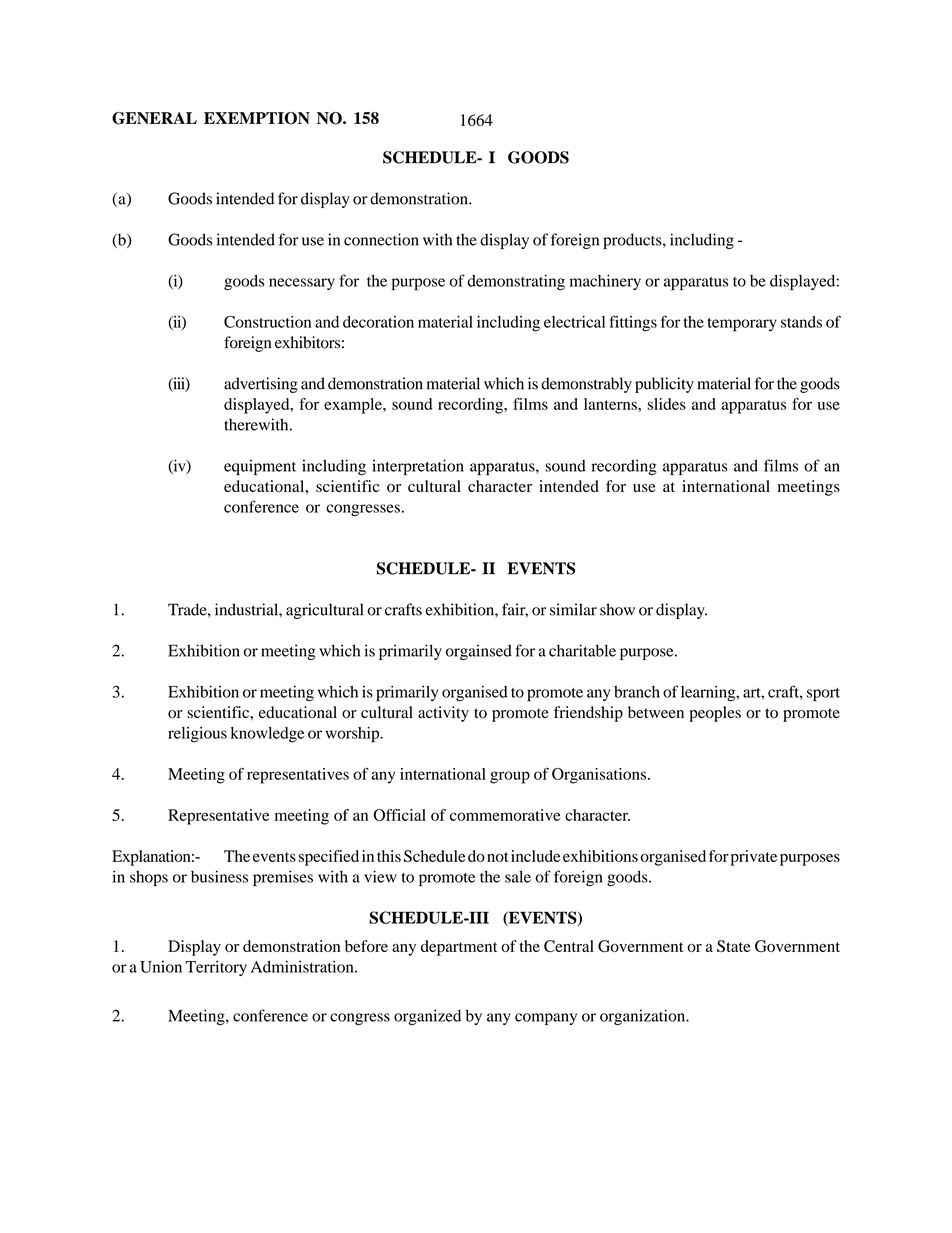 The width and height of the screenshot is (952, 1233). Describe the element at coordinates (742, 325) in the screenshot. I see `temporary` at that location.
